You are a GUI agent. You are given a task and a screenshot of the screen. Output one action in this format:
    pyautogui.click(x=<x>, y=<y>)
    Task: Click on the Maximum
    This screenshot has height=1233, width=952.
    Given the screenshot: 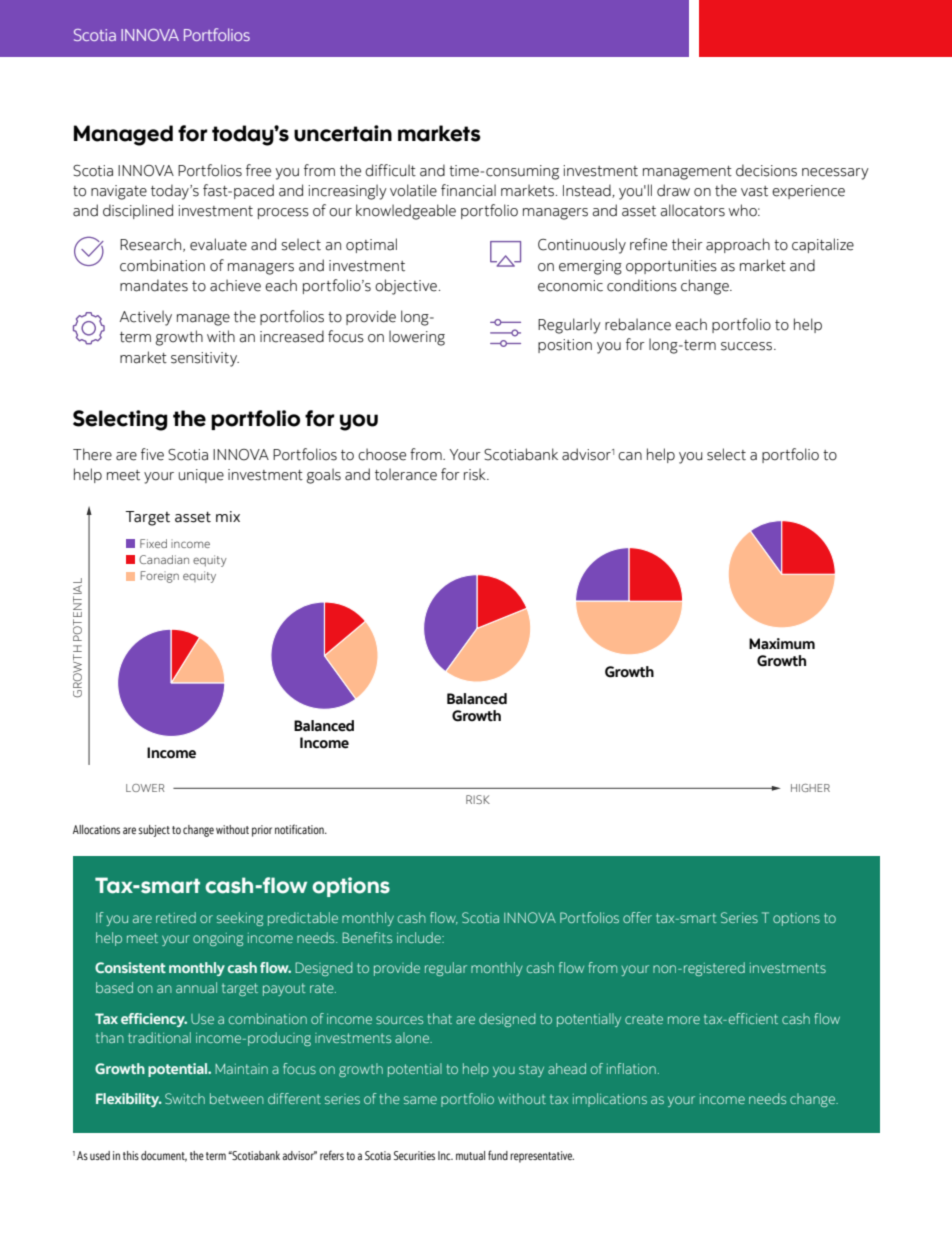 What is the action you would take?
    pyautogui.click(x=782, y=644)
